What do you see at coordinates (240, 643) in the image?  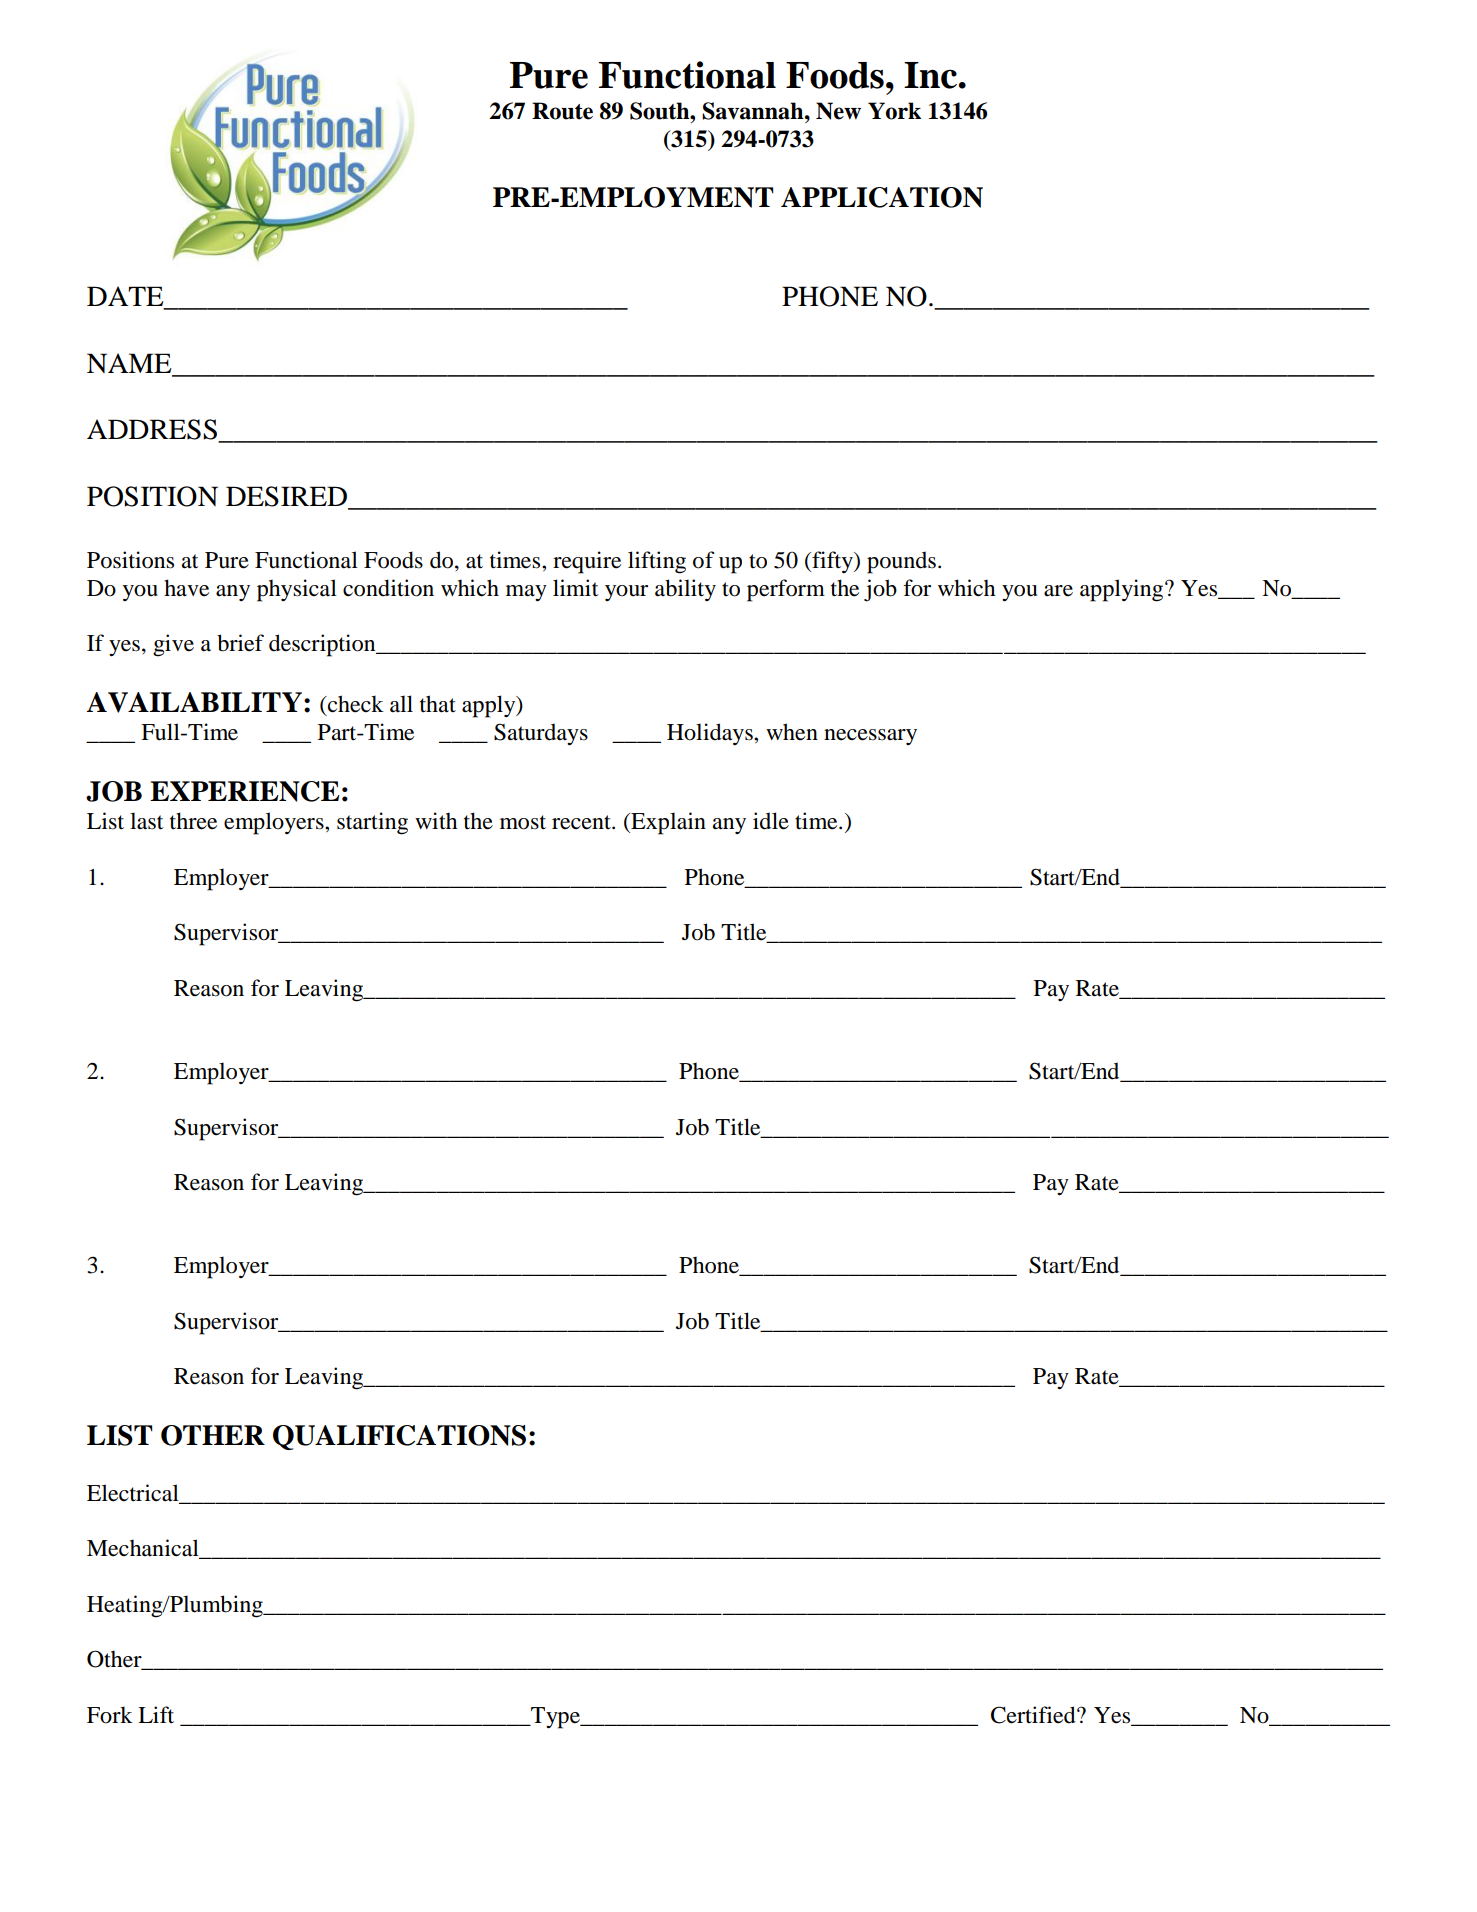 I see `brief` at bounding box center [240, 643].
